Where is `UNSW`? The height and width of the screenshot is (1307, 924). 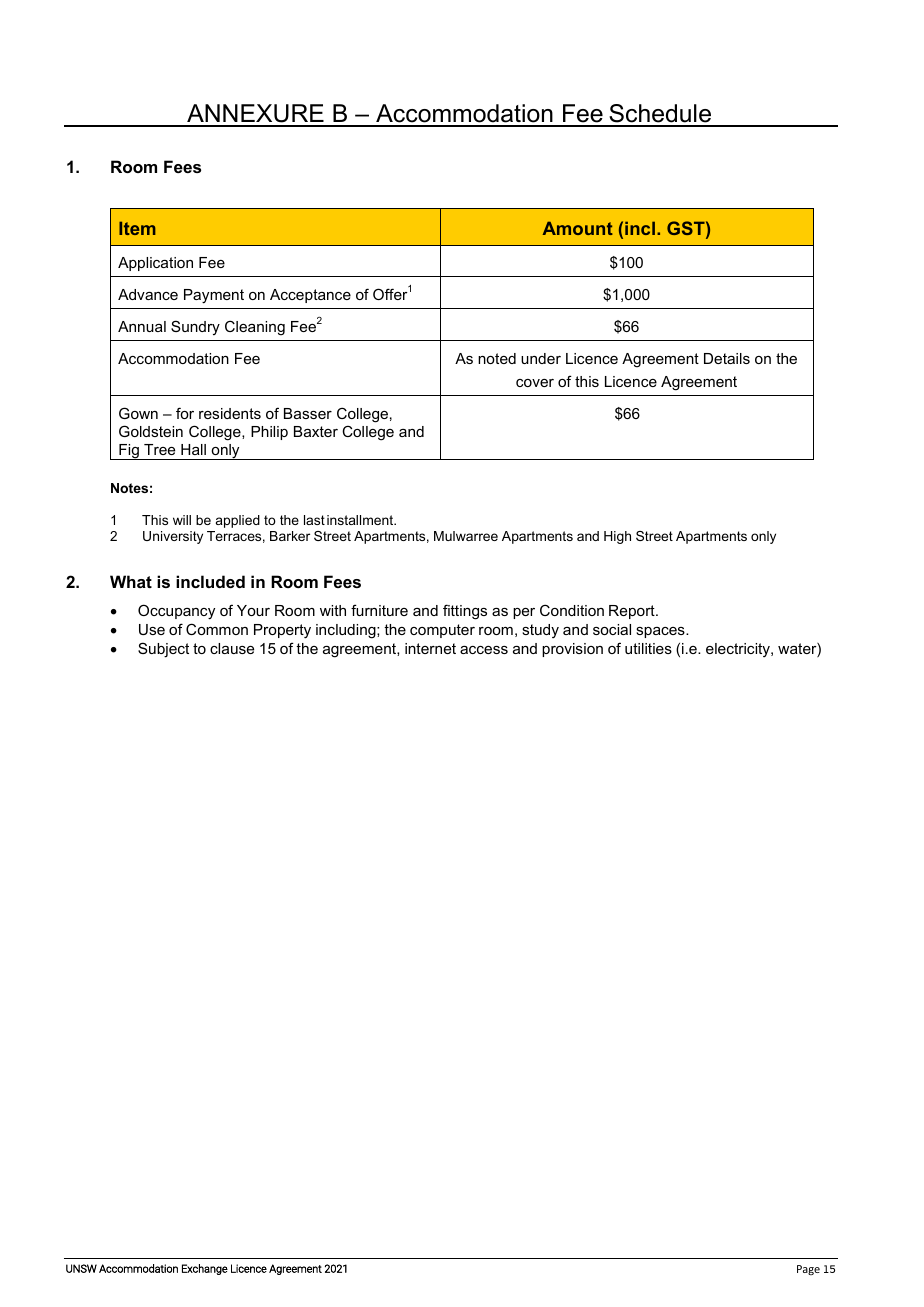
UNSW is located at coordinates (81, 1268).
